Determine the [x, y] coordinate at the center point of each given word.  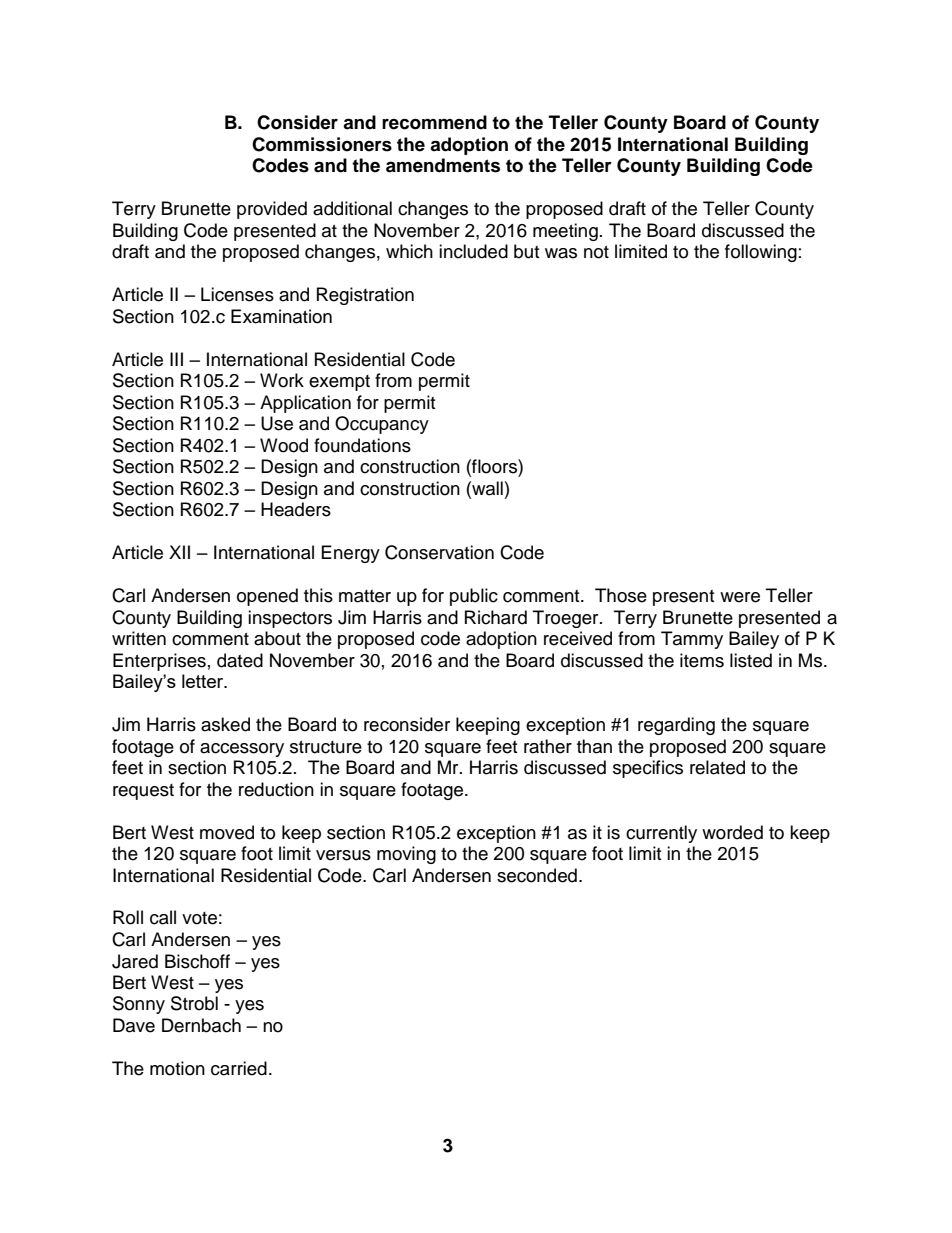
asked [225, 724]
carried [239, 1068]
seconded [537, 875]
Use [277, 423]
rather [548, 746]
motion [177, 1068]
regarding [676, 726]
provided [272, 210]
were [740, 597]
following [761, 253]
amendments [443, 165]
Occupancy [382, 425]
